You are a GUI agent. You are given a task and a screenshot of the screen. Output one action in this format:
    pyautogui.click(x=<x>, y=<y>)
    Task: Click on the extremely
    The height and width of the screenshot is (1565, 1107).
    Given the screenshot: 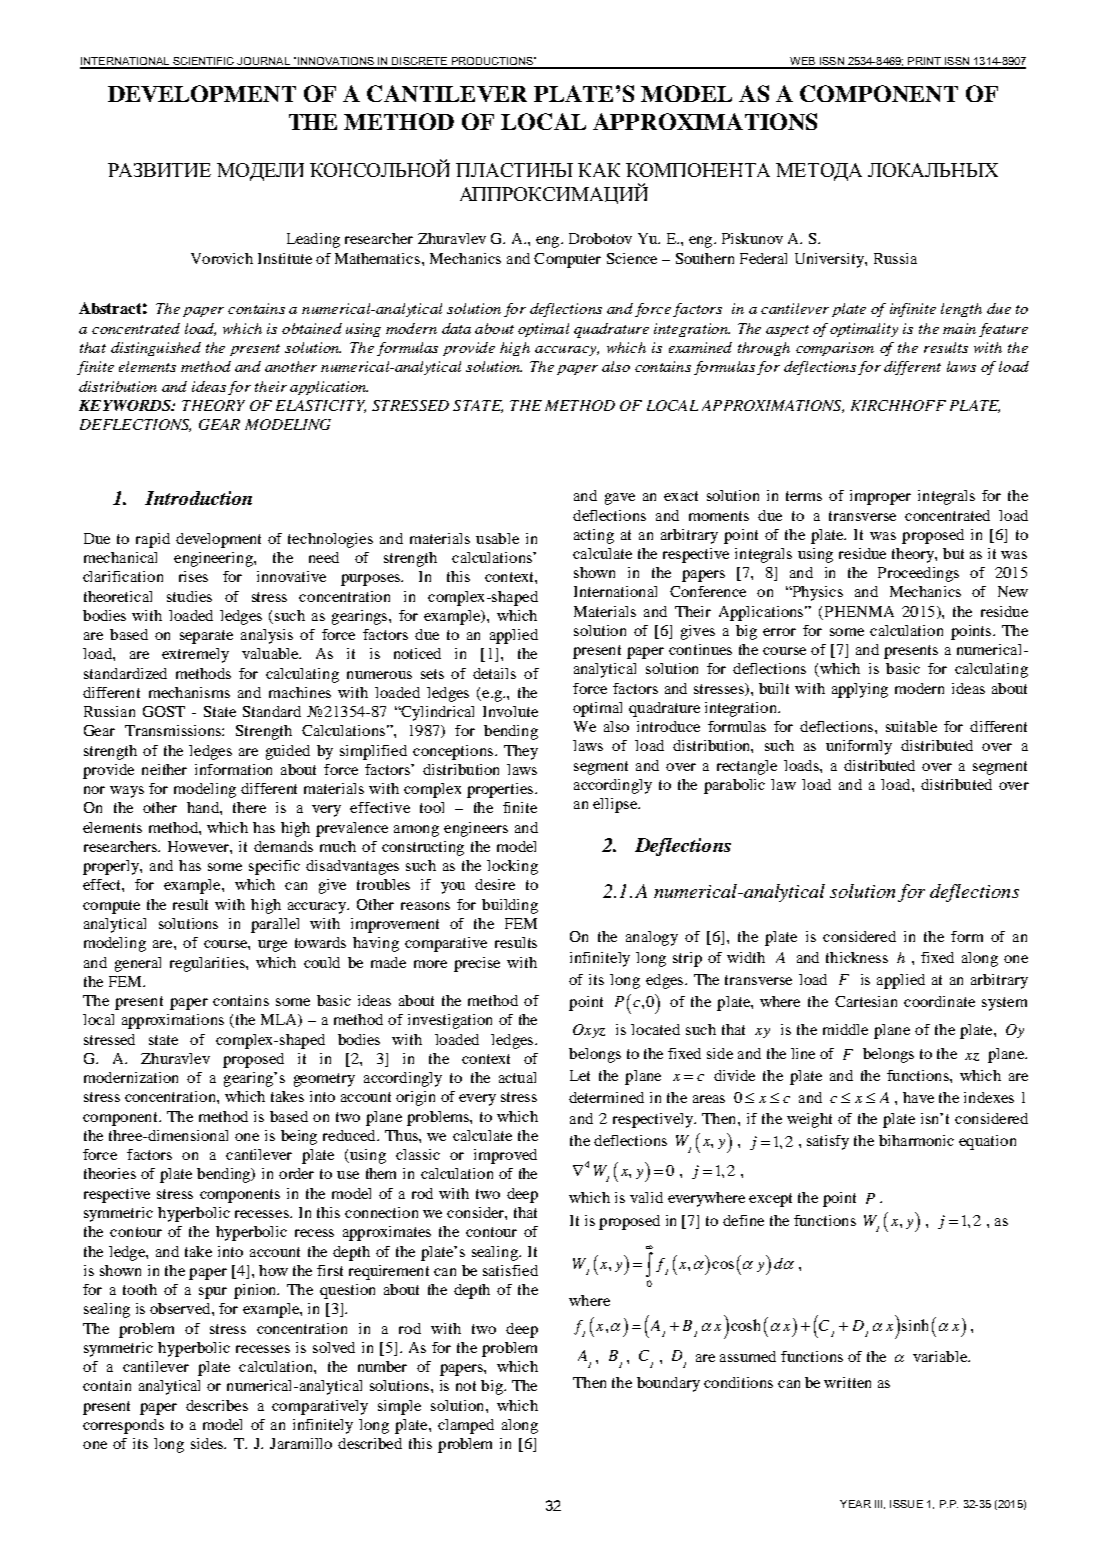 What is the action you would take?
    pyautogui.click(x=195, y=655)
